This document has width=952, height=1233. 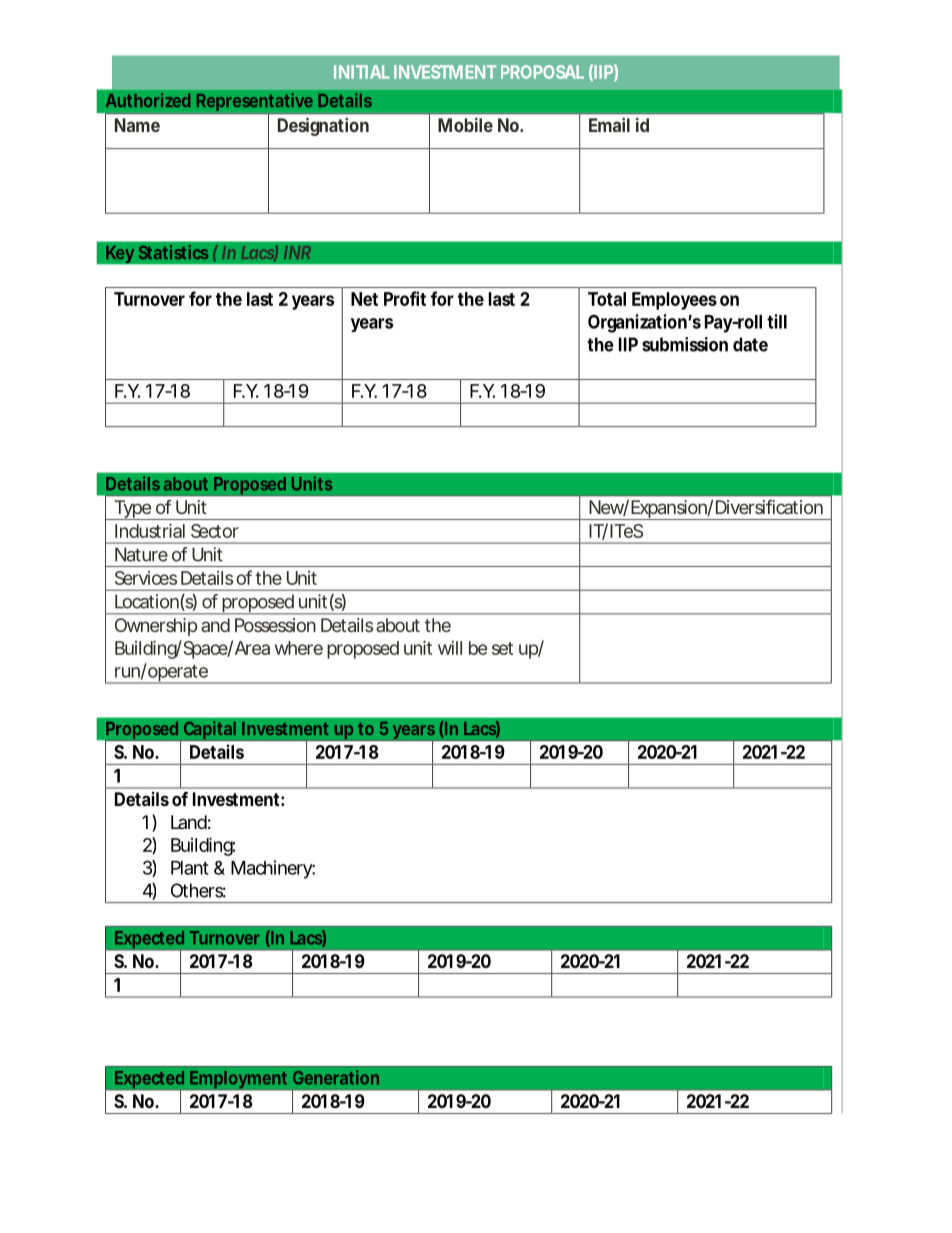 I want to click on Plant, so click(x=190, y=868).
